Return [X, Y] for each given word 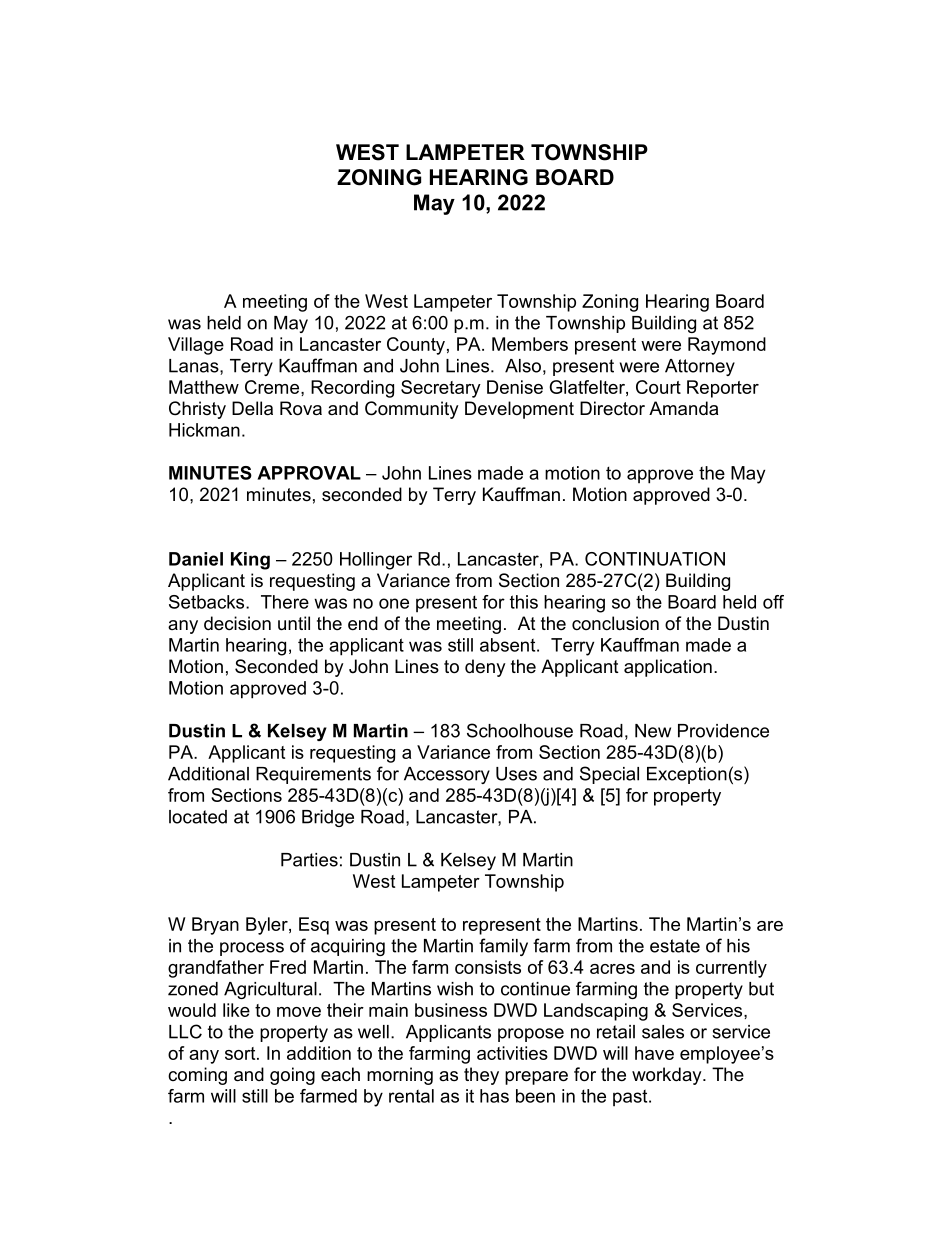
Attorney [700, 367]
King [250, 561]
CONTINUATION [655, 559]
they [481, 1076]
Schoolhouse [520, 730]
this [524, 602]
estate [675, 946]
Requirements [313, 775]
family [503, 947]
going [292, 1076]
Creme [273, 387]
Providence [723, 731]
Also [523, 366]
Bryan [215, 926]
